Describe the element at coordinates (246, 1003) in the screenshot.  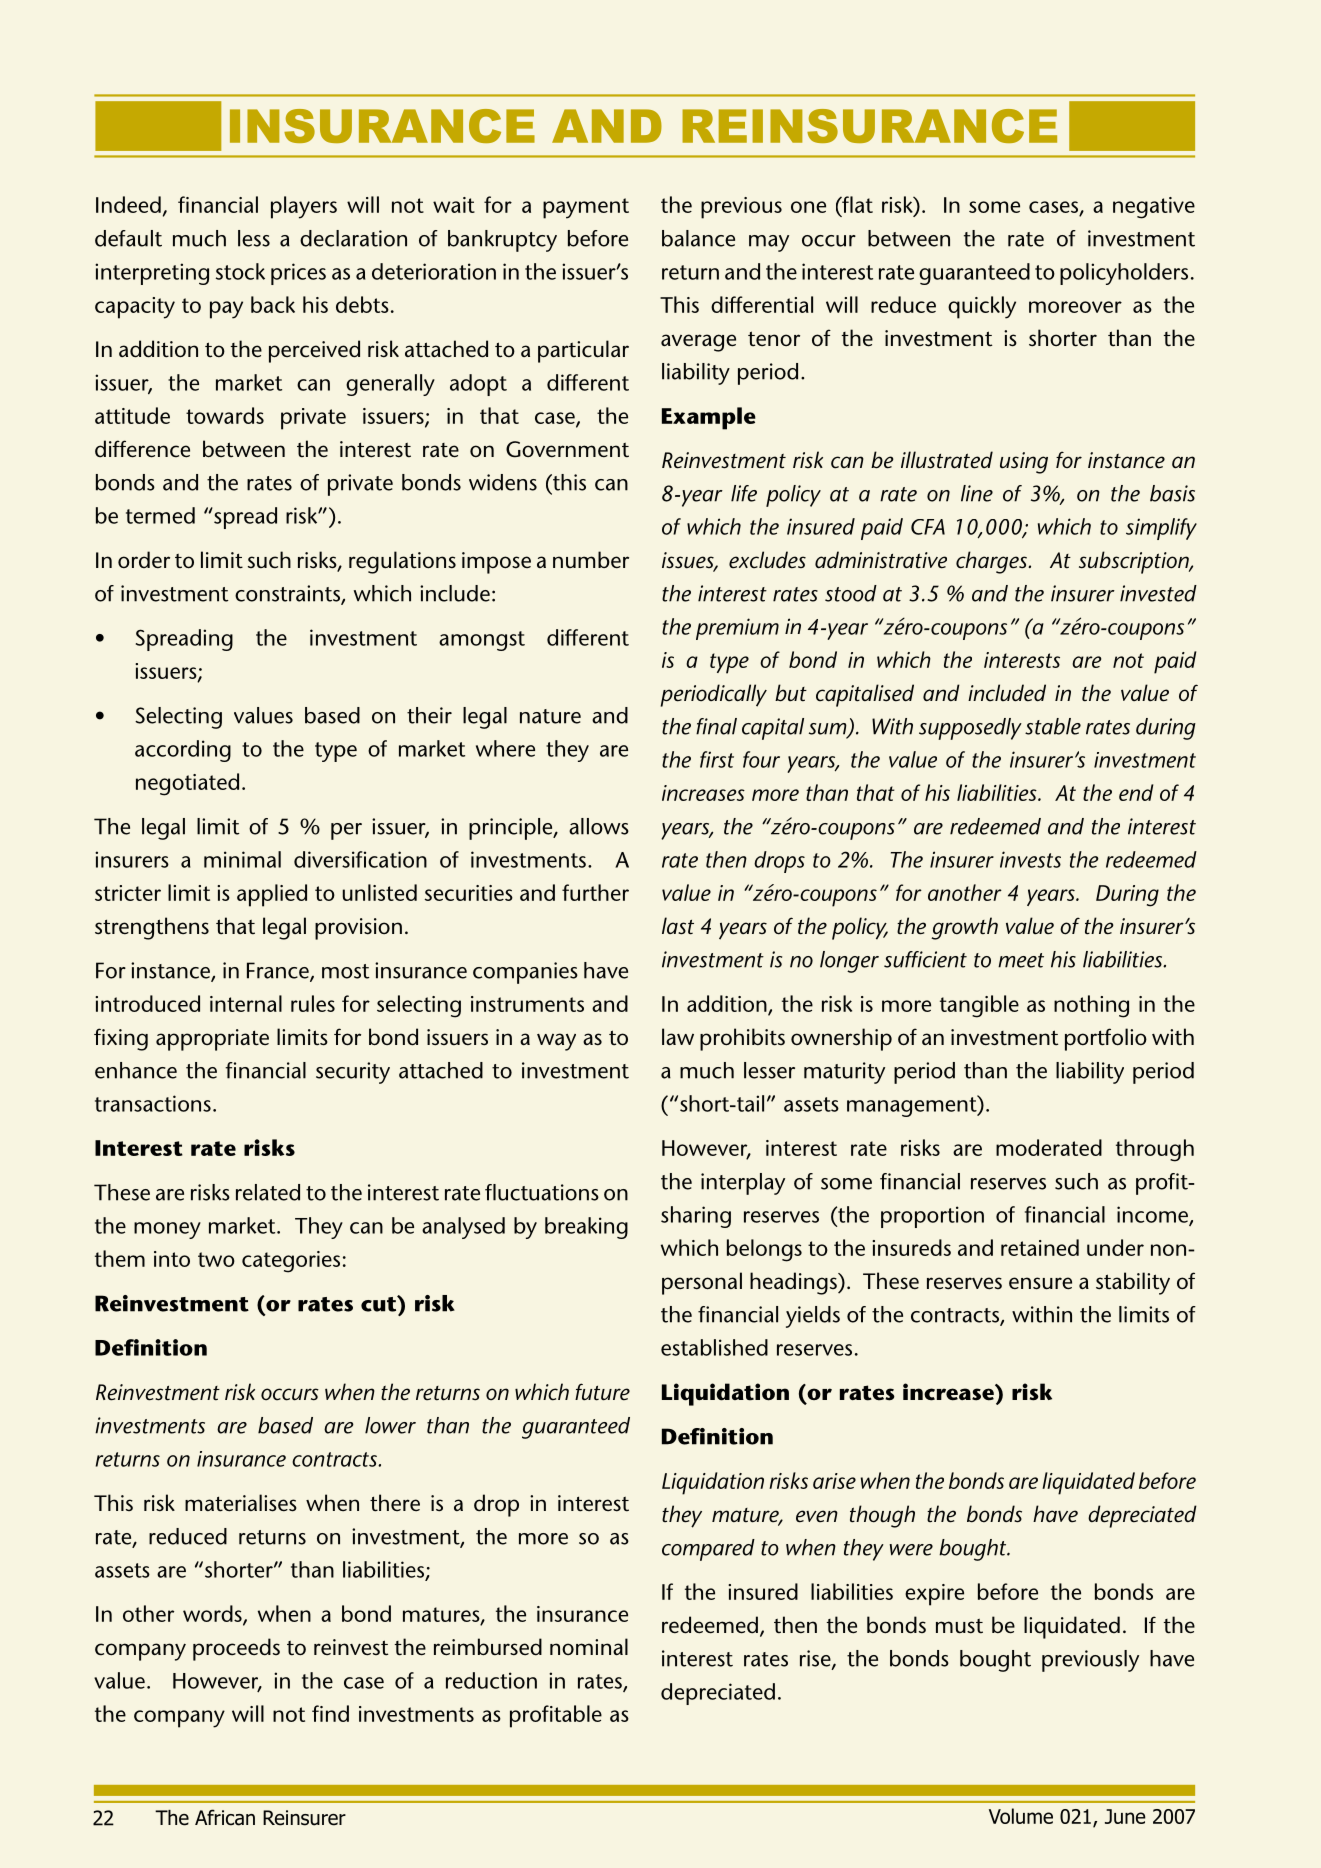
I see `internal` at that location.
